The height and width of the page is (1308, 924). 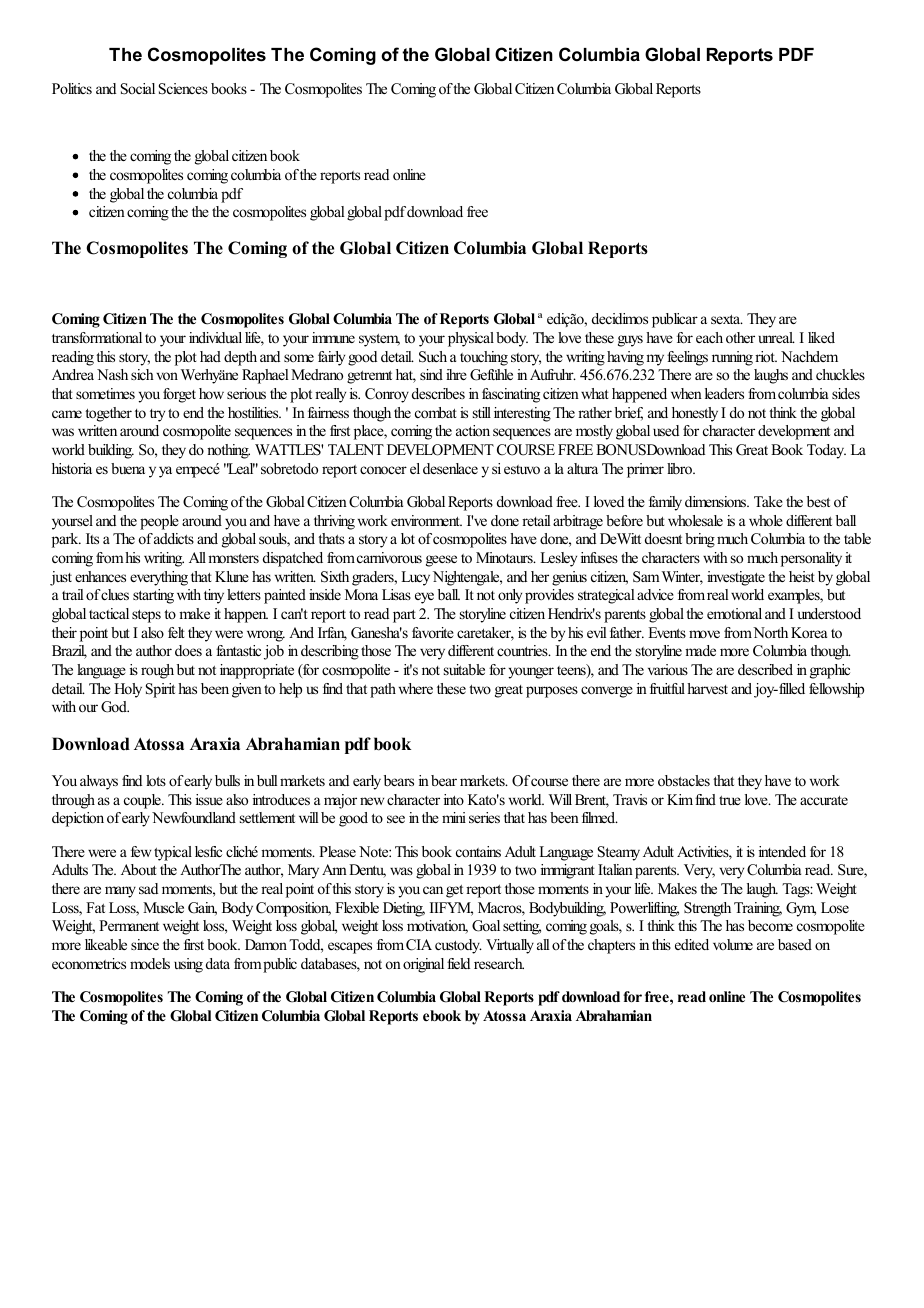 I want to click on motivation, so click(x=437, y=927).
